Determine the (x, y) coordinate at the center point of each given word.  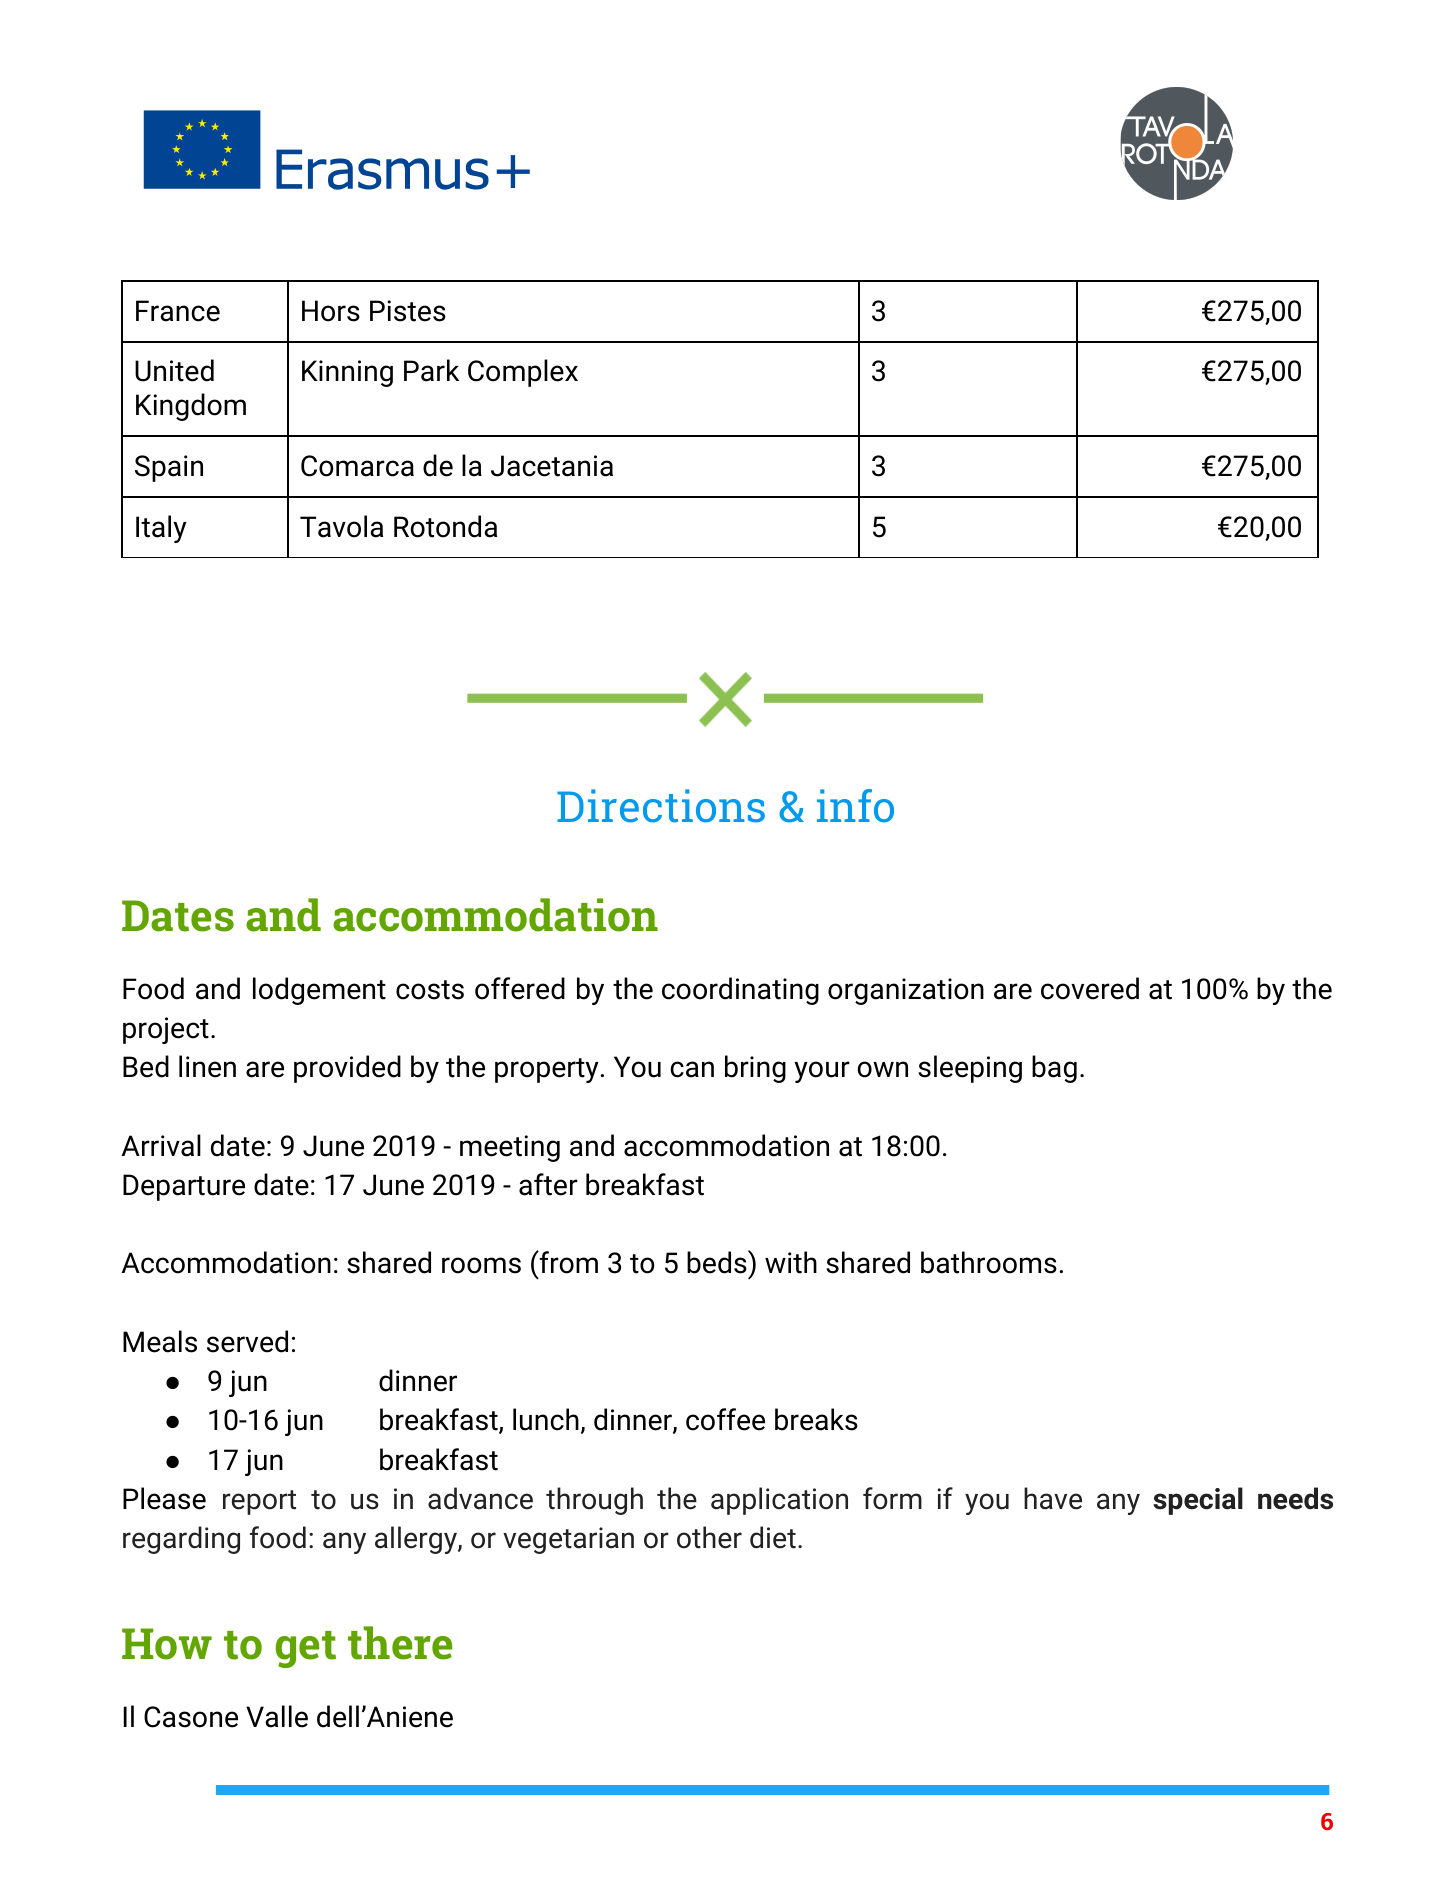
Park (431, 370)
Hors (331, 311)
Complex (523, 373)
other (709, 1537)
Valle (277, 1716)
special (1198, 1501)
